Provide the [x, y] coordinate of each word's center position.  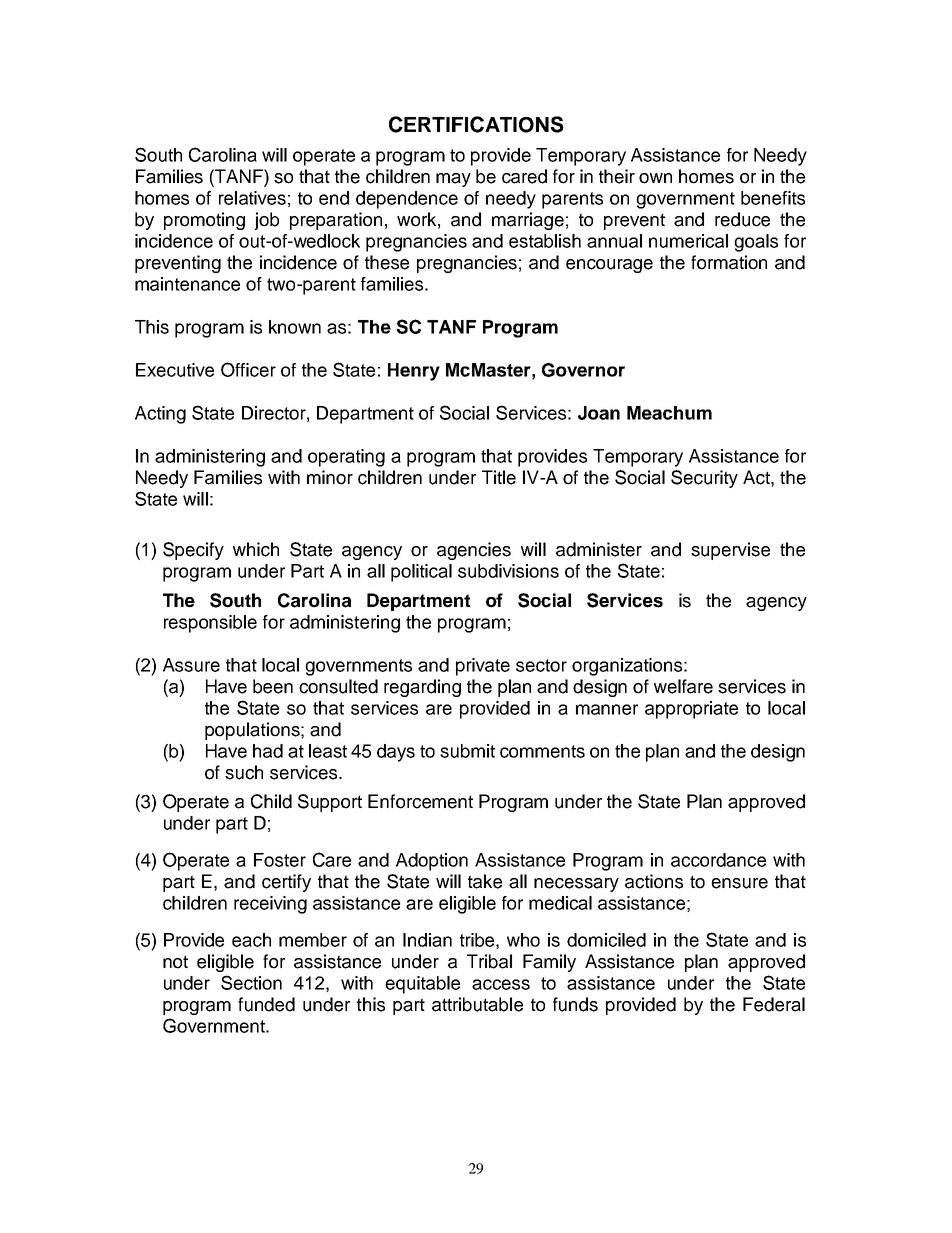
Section [251, 982]
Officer [248, 369]
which [256, 549]
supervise [730, 551]
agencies [474, 551]
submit [467, 751]
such [244, 772]
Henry [414, 372]
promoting [204, 221]
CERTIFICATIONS [476, 124]
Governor [583, 370]
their [617, 176]
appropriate [691, 710]
